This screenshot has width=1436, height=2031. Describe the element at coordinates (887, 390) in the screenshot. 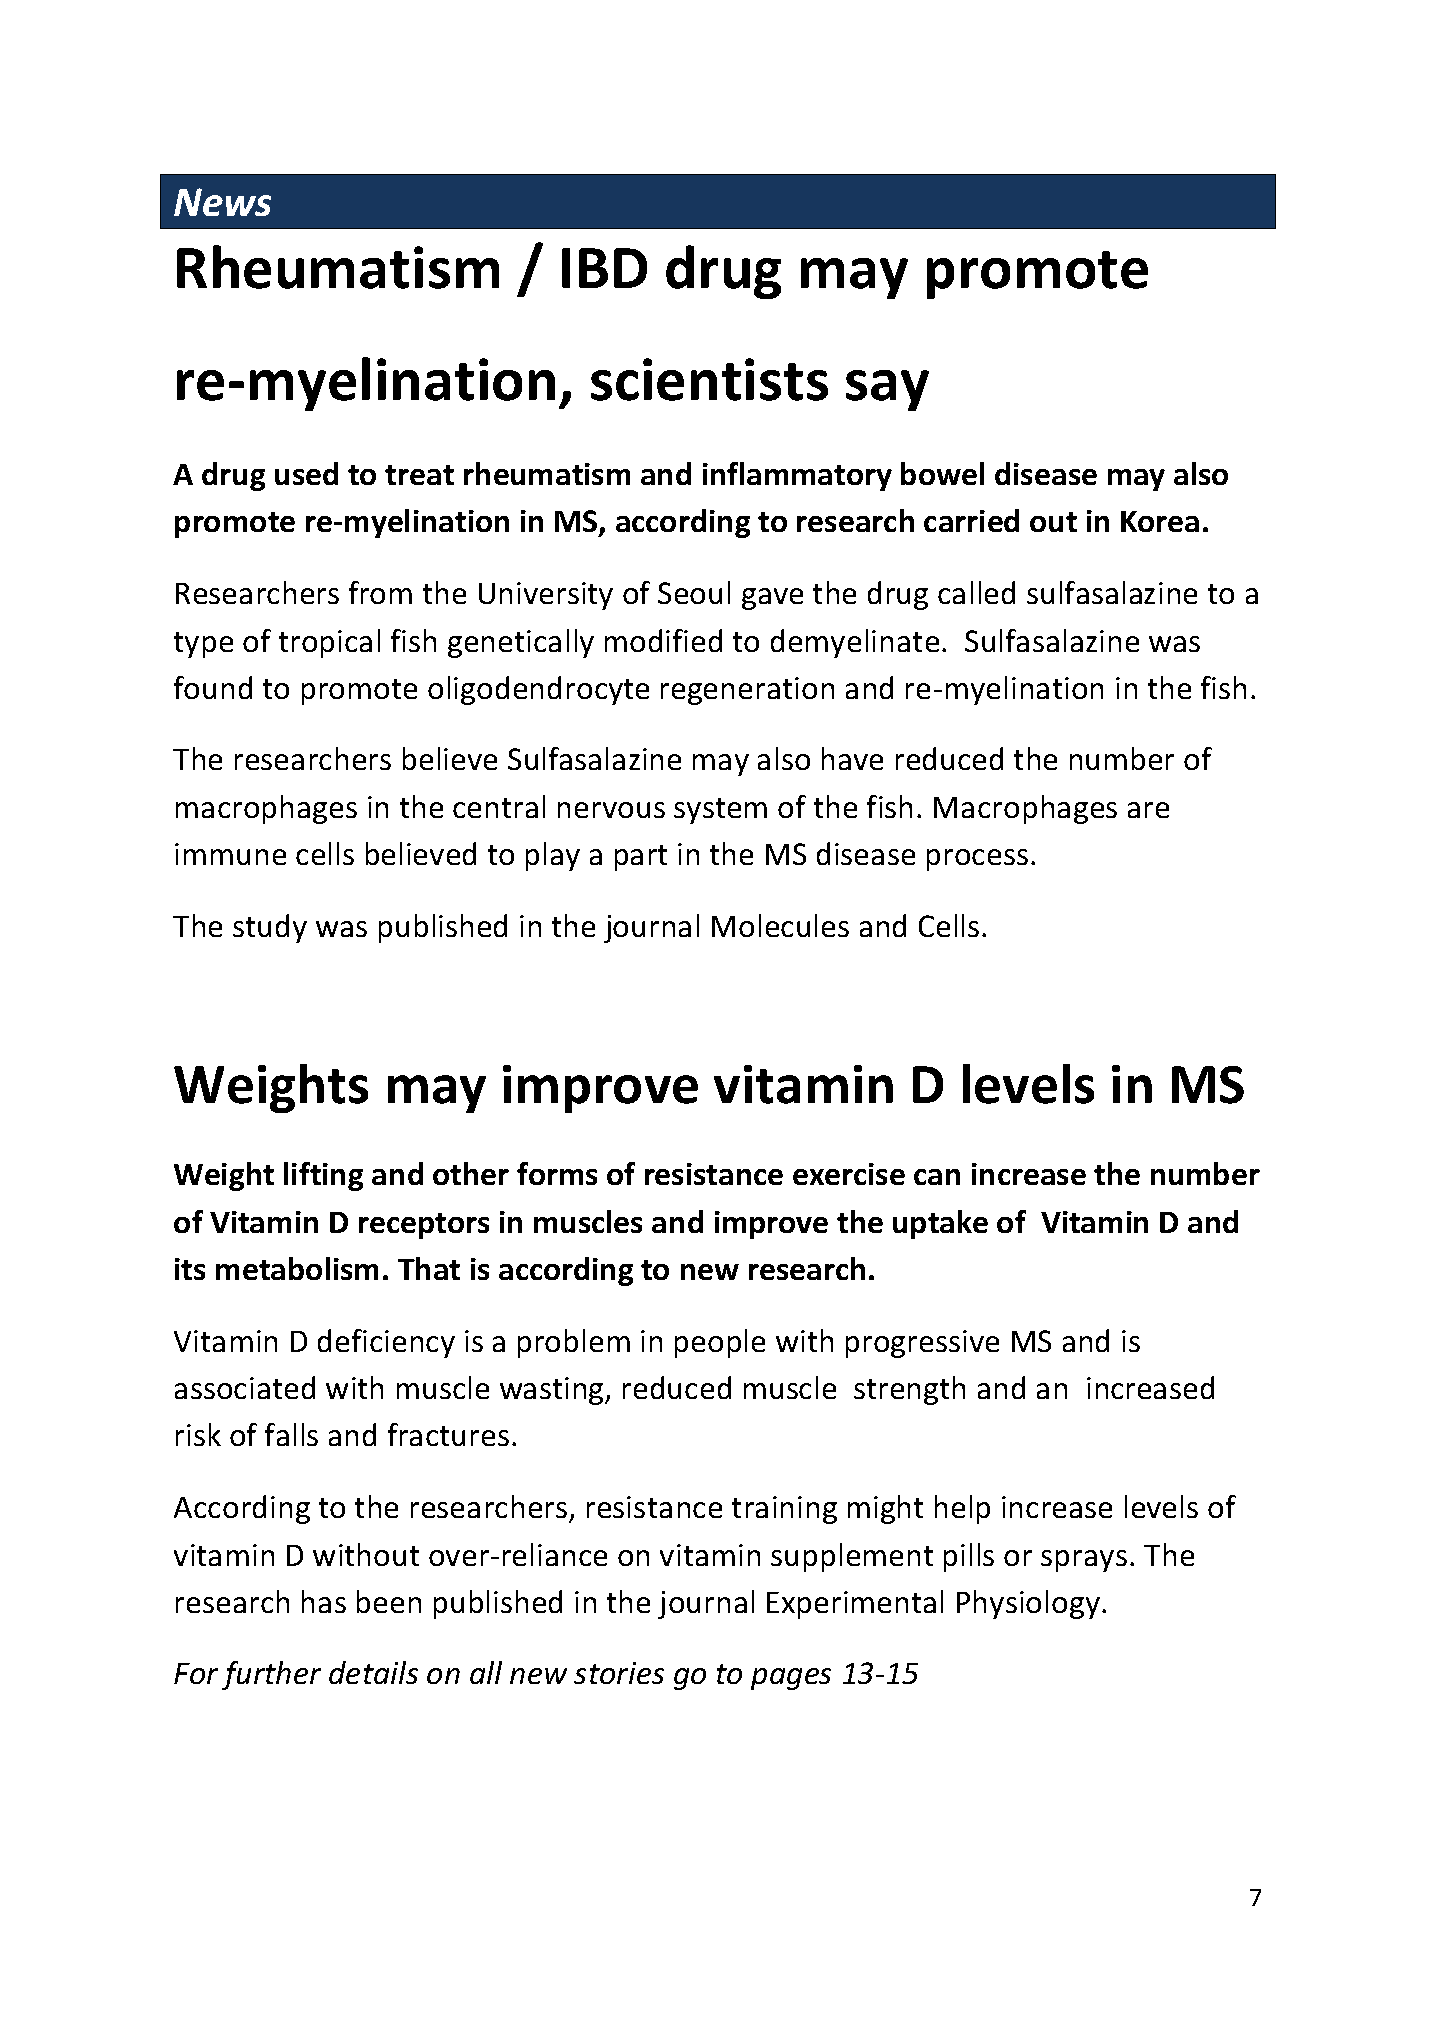

I see `say` at that location.
